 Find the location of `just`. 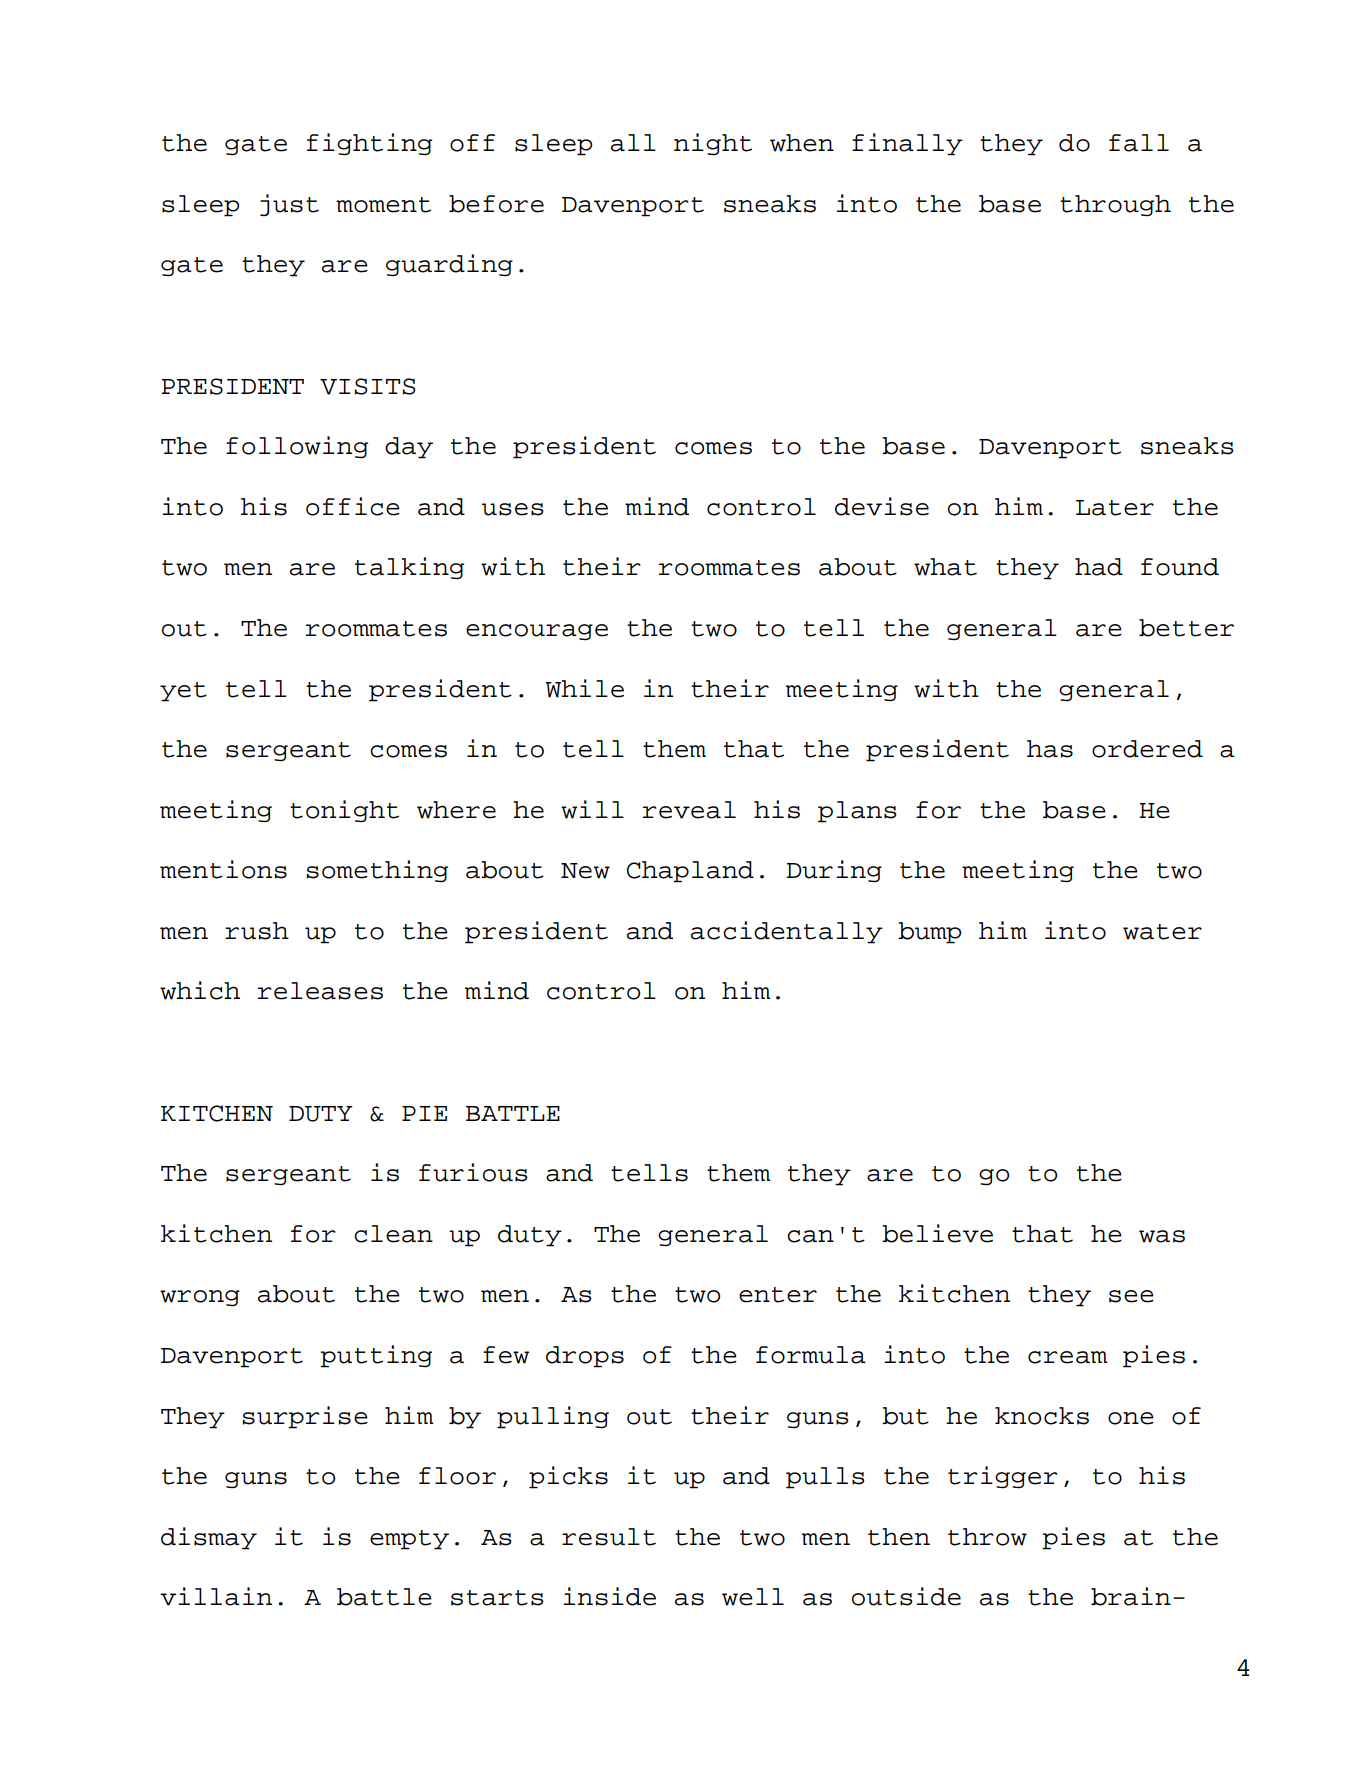

just is located at coordinates (289, 205).
